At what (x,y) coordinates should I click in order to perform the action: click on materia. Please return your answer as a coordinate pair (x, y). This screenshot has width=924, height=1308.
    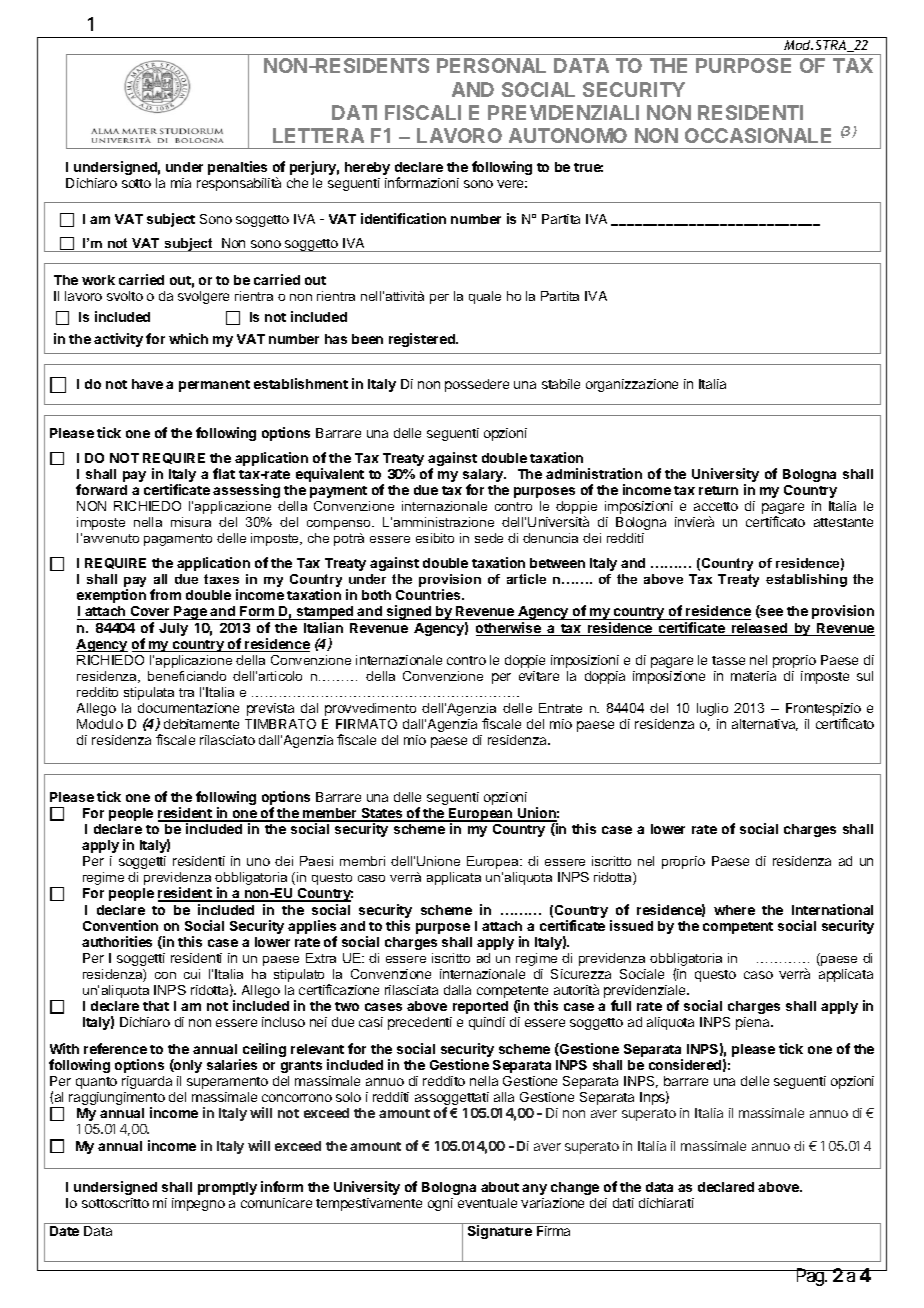
    Looking at the image, I should click on (753, 676).
